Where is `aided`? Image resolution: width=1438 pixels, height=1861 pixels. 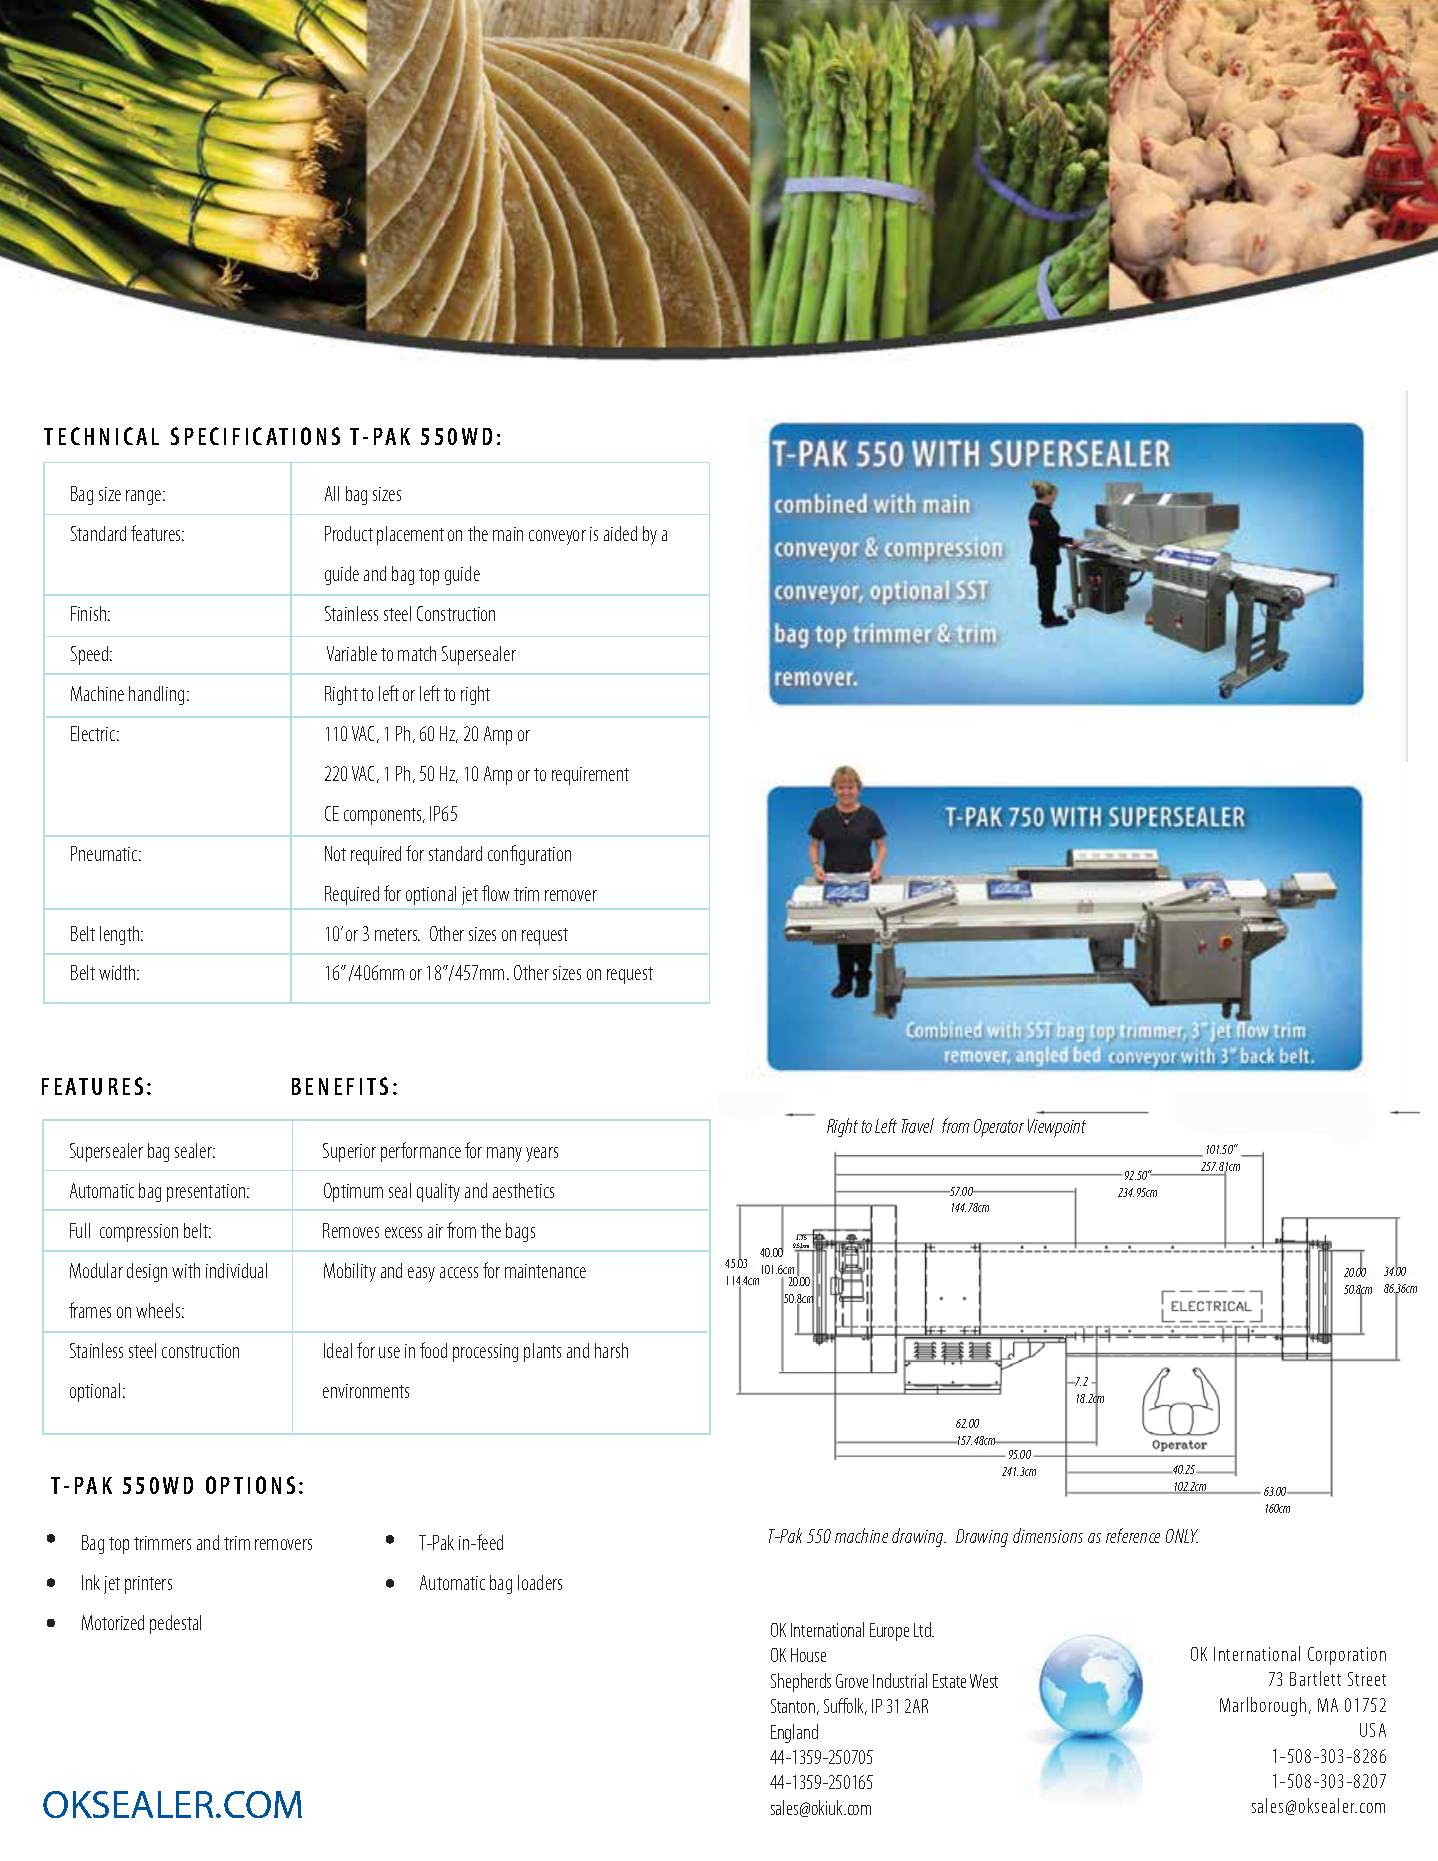 aided is located at coordinates (620, 533).
